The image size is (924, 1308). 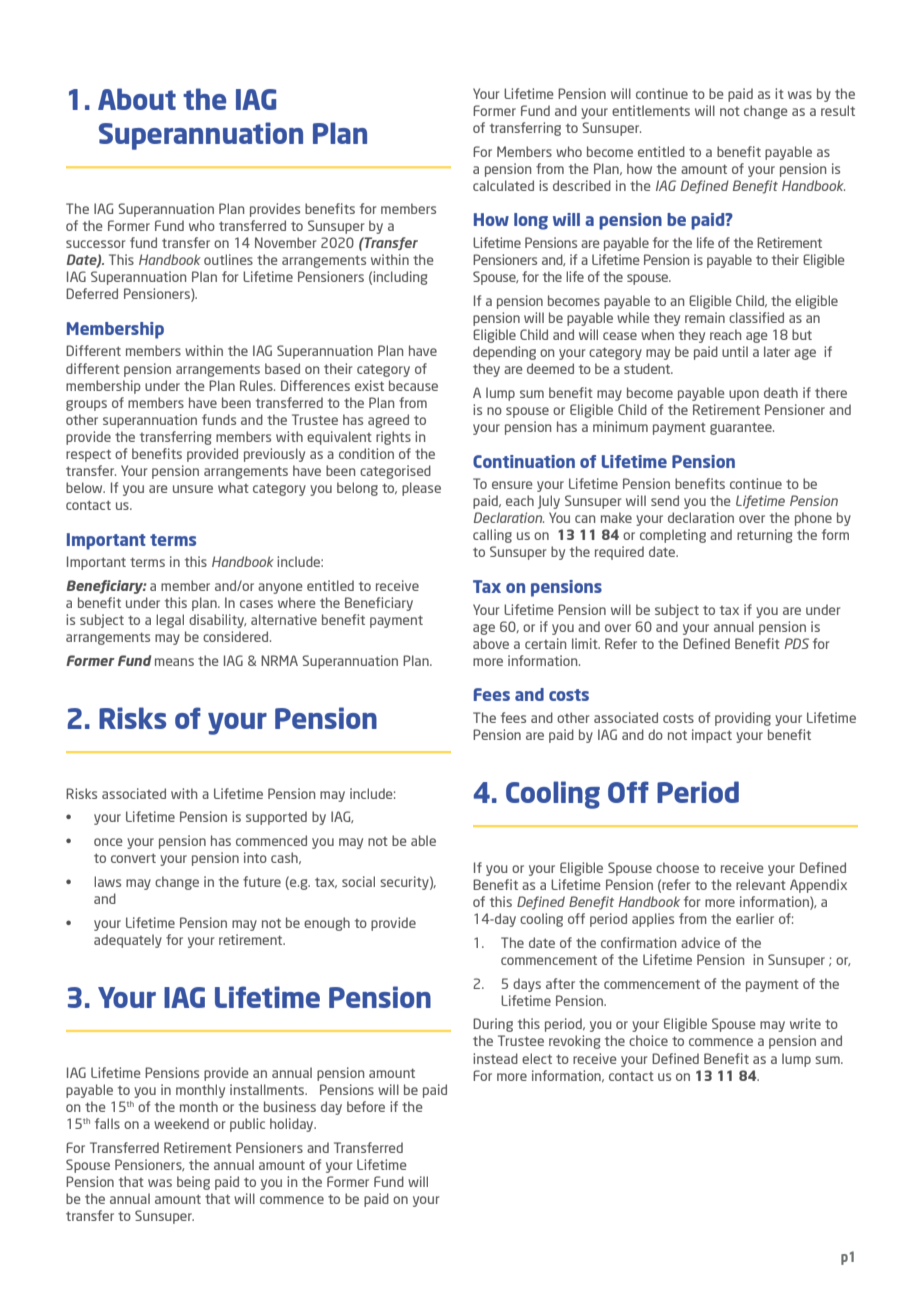 What do you see at coordinates (838, 110) in the screenshot?
I see `result` at bounding box center [838, 110].
